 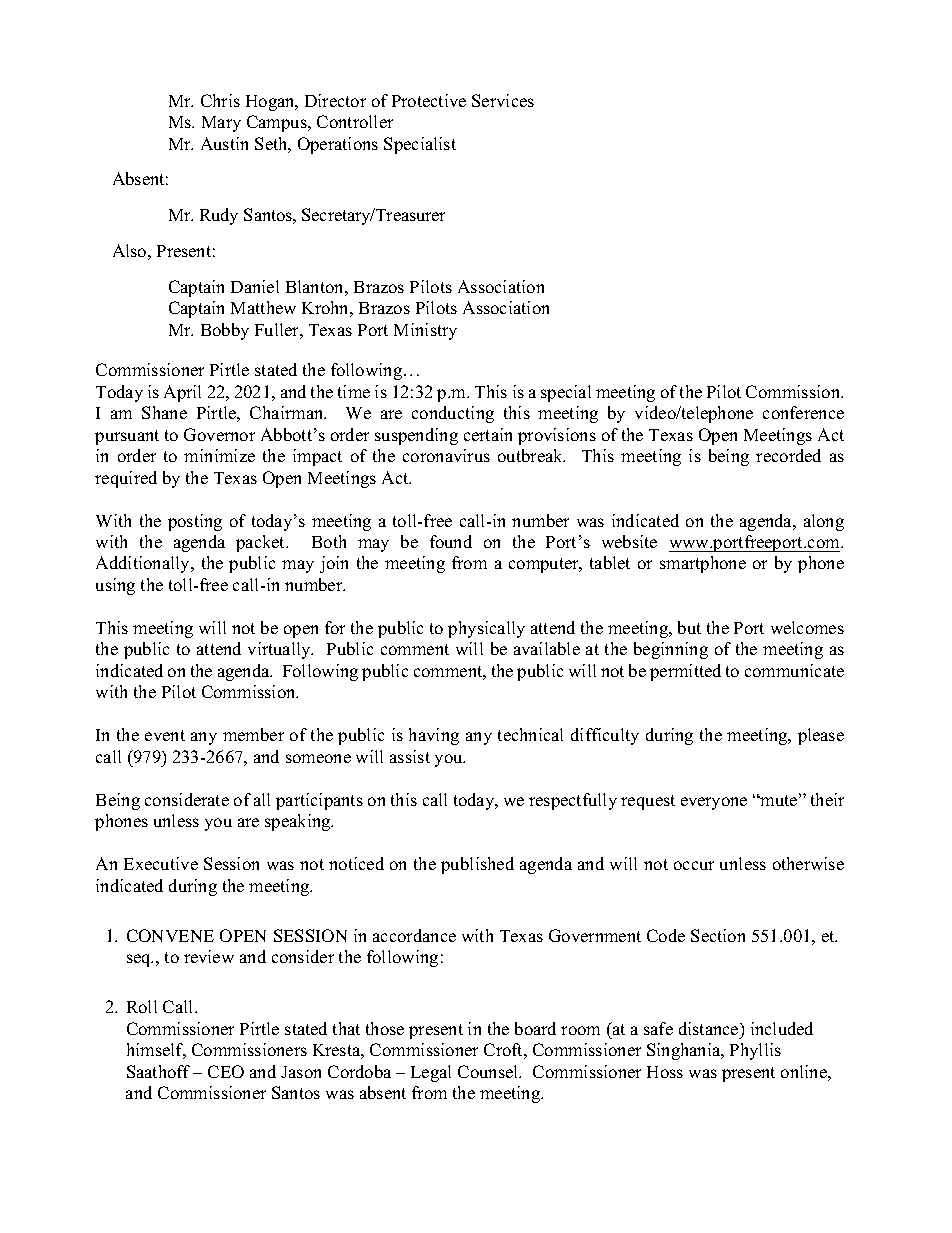 I want to click on Services, so click(x=503, y=100).
